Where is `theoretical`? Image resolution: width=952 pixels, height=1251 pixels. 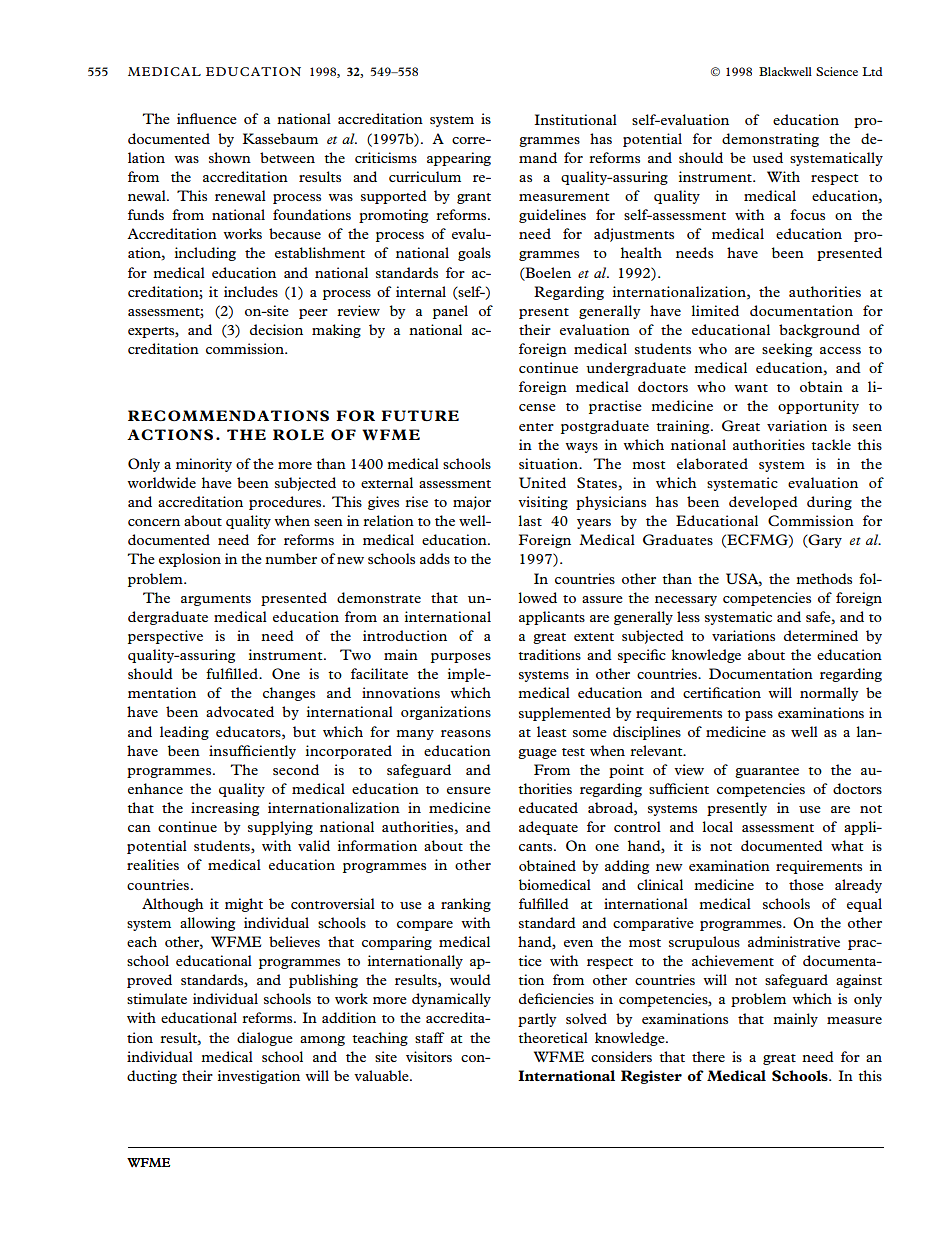
theoretical is located at coordinates (553, 1037).
